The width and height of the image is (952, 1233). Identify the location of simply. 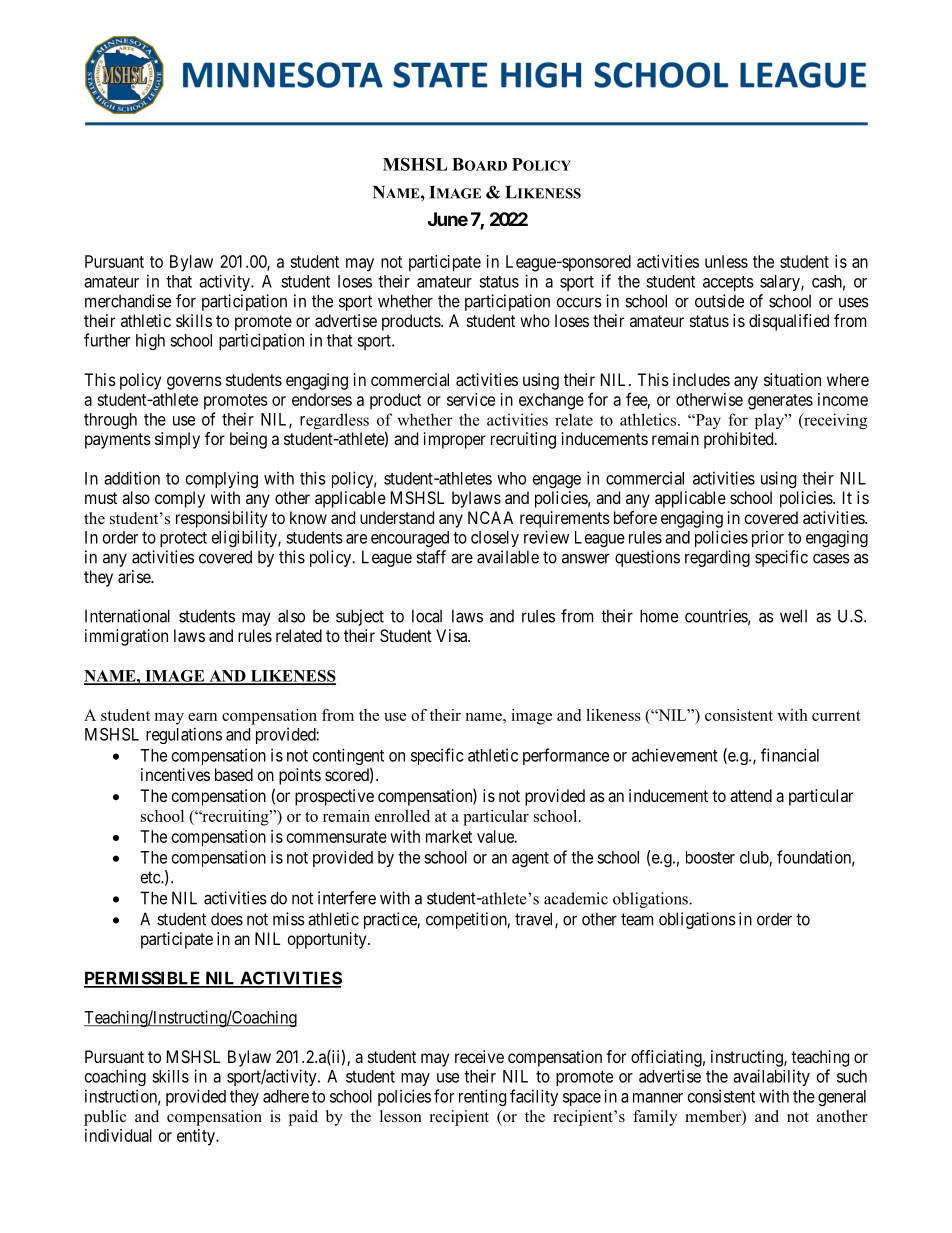
(177, 440).
